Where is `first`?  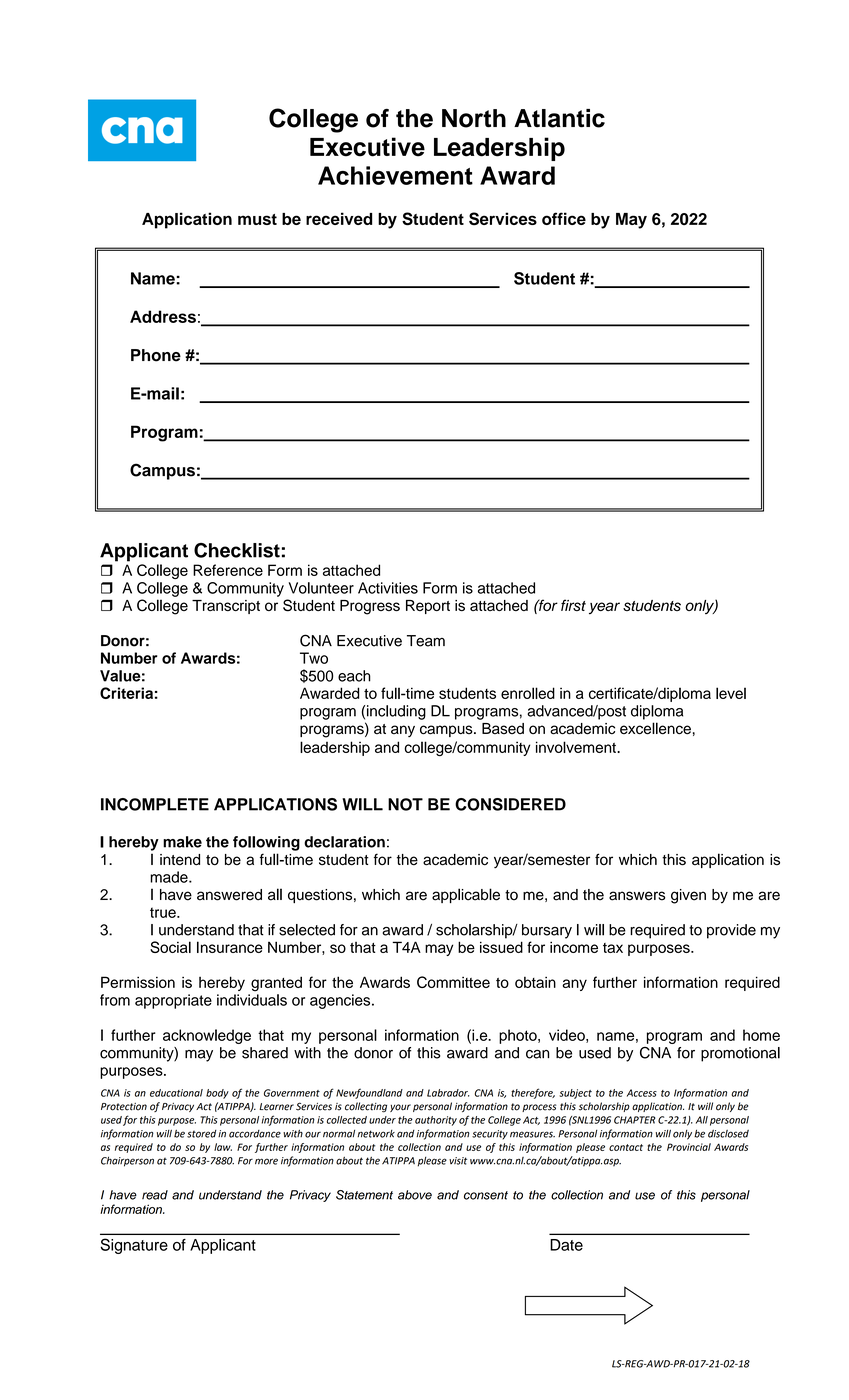 first is located at coordinates (573, 605).
